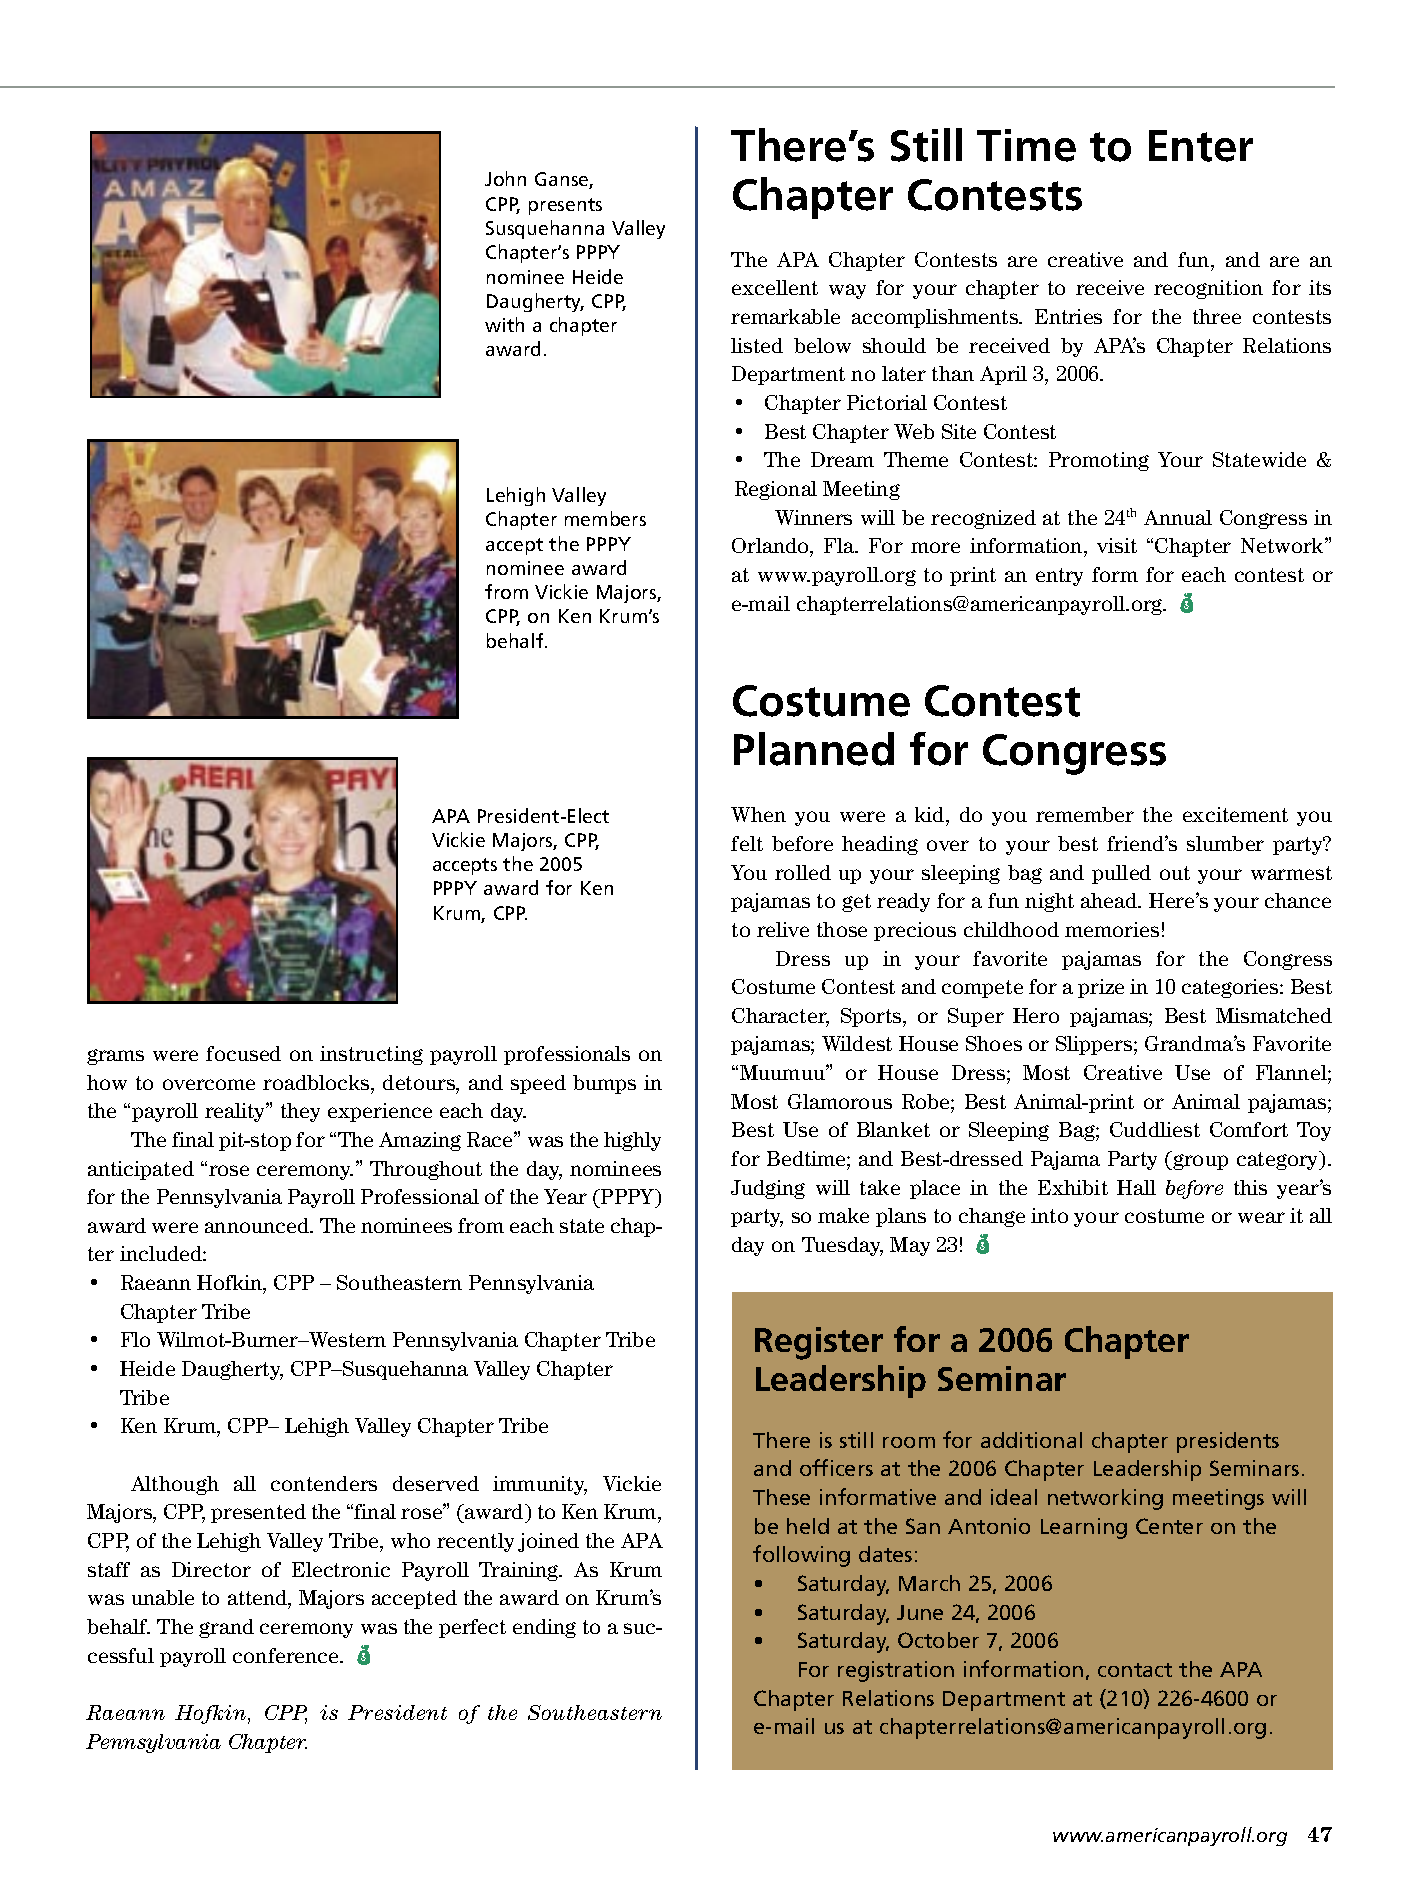  Describe the element at coordinates (505, 178) in the image. I see `John` at that location.
